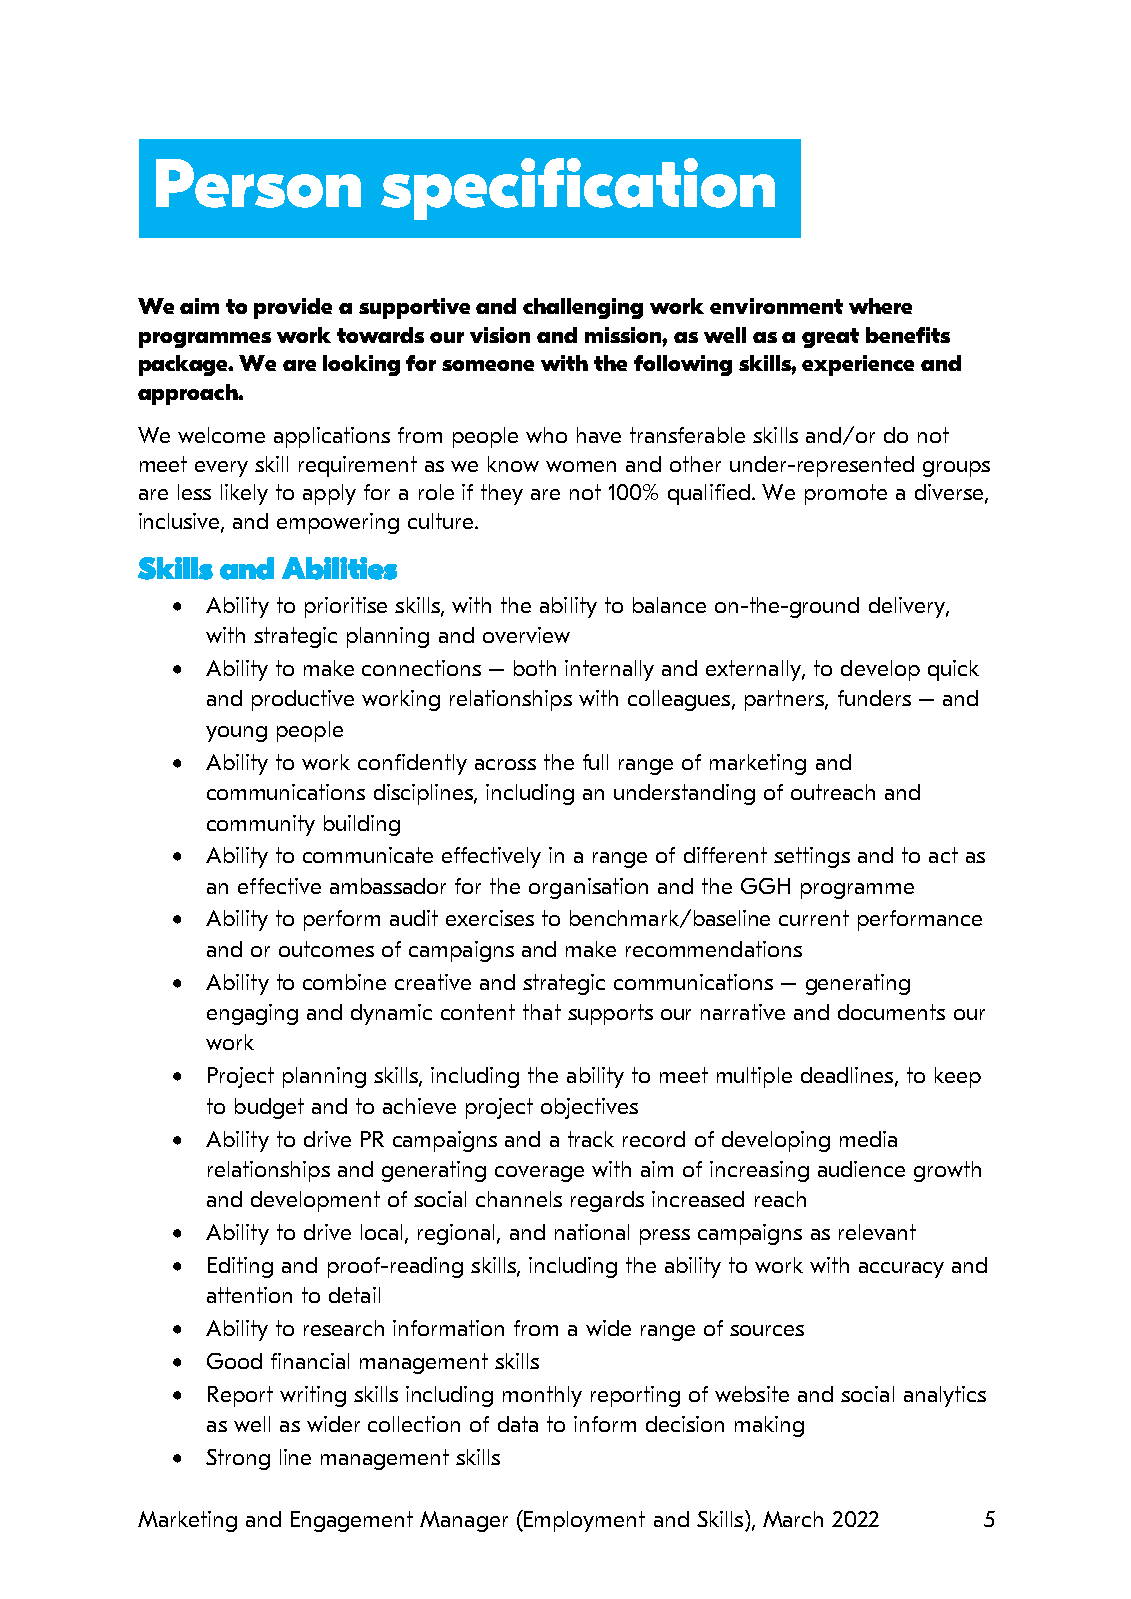 The width and height of the page is (1131, 1599). Describe the element at coordinates (258, 183) in the page. I see `Person` at that location.
